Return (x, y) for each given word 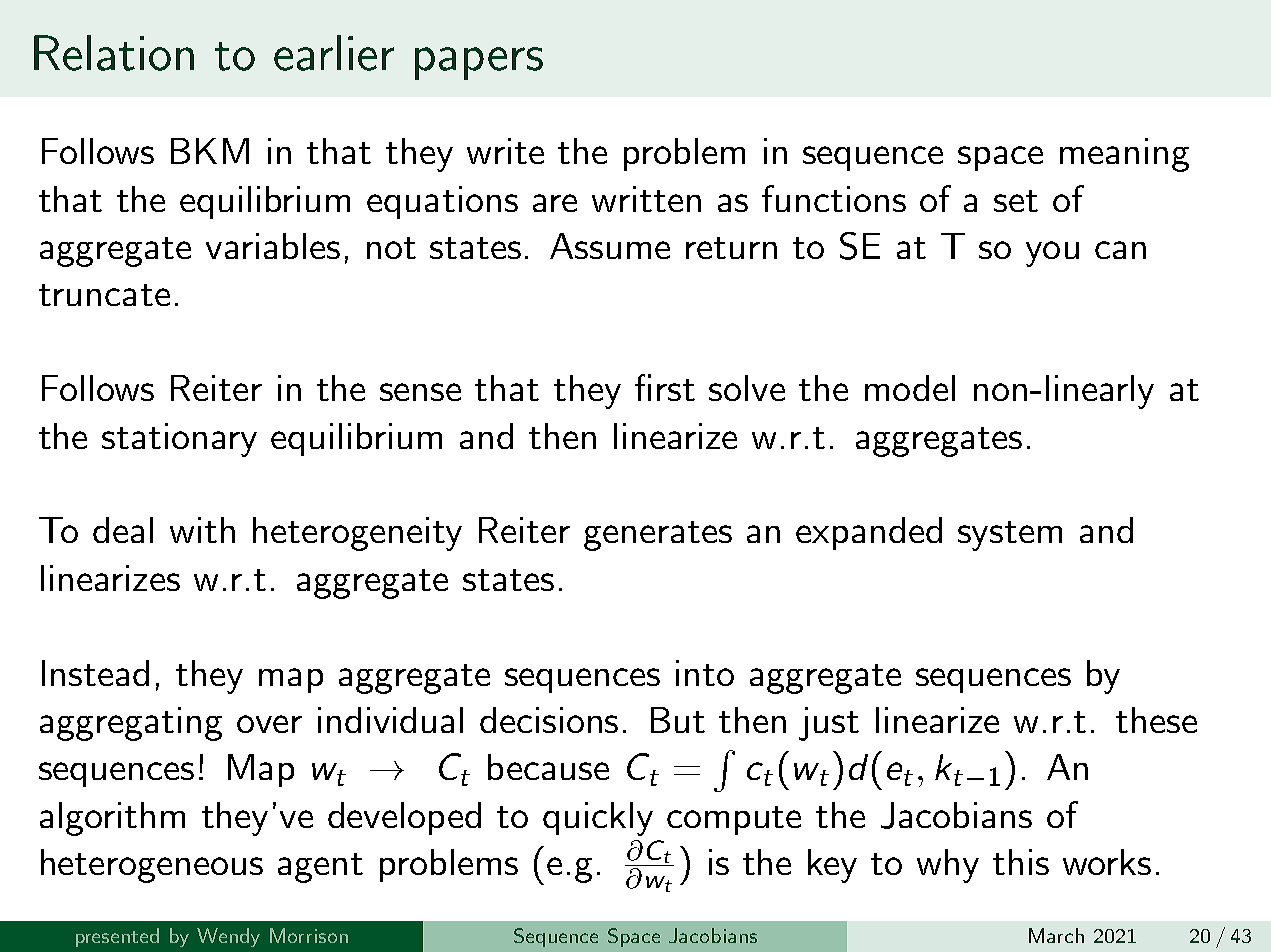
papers (479, 63)
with (202, 530)
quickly (598, 819)
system (1010, 536)
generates (658, 536)
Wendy (228, 937)
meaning (1124, 155)
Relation (114, 53)
